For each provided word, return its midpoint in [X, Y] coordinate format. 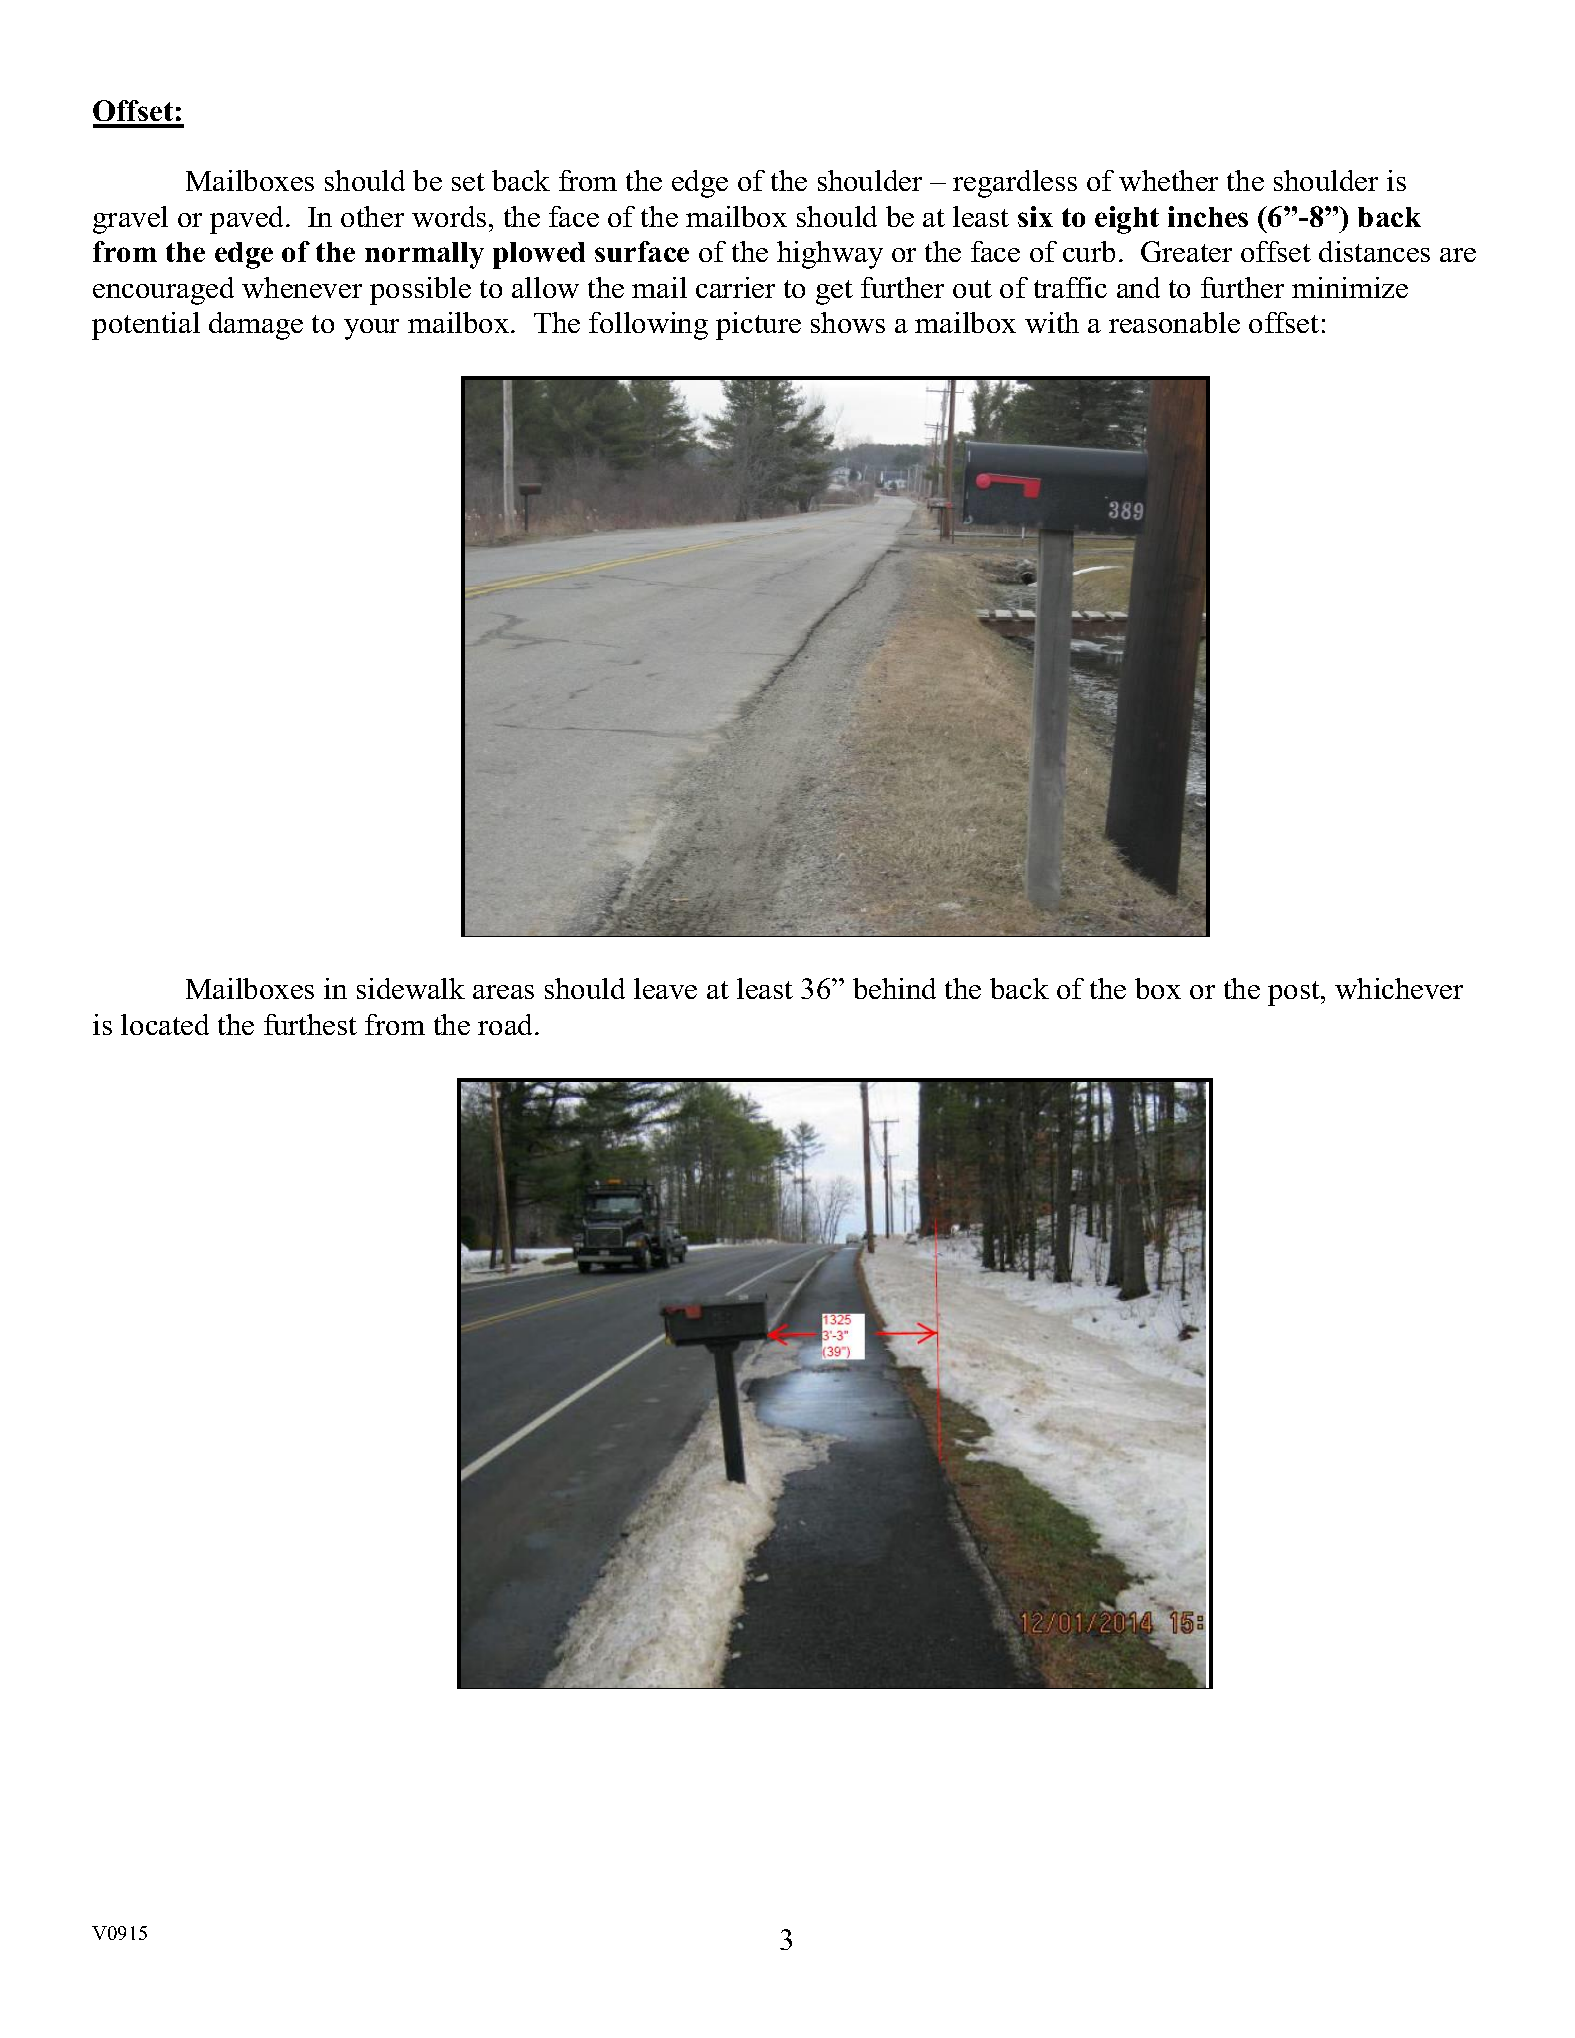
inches [1208, 216]
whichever [1399, 988]
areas [503, 992]
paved [248, 220]
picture [758, 326]
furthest [310, 1024]
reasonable [1174, 322]
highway [830, 255]
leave [665, 988]
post [1295, 993]
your [371, 329]
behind [894, 988]
